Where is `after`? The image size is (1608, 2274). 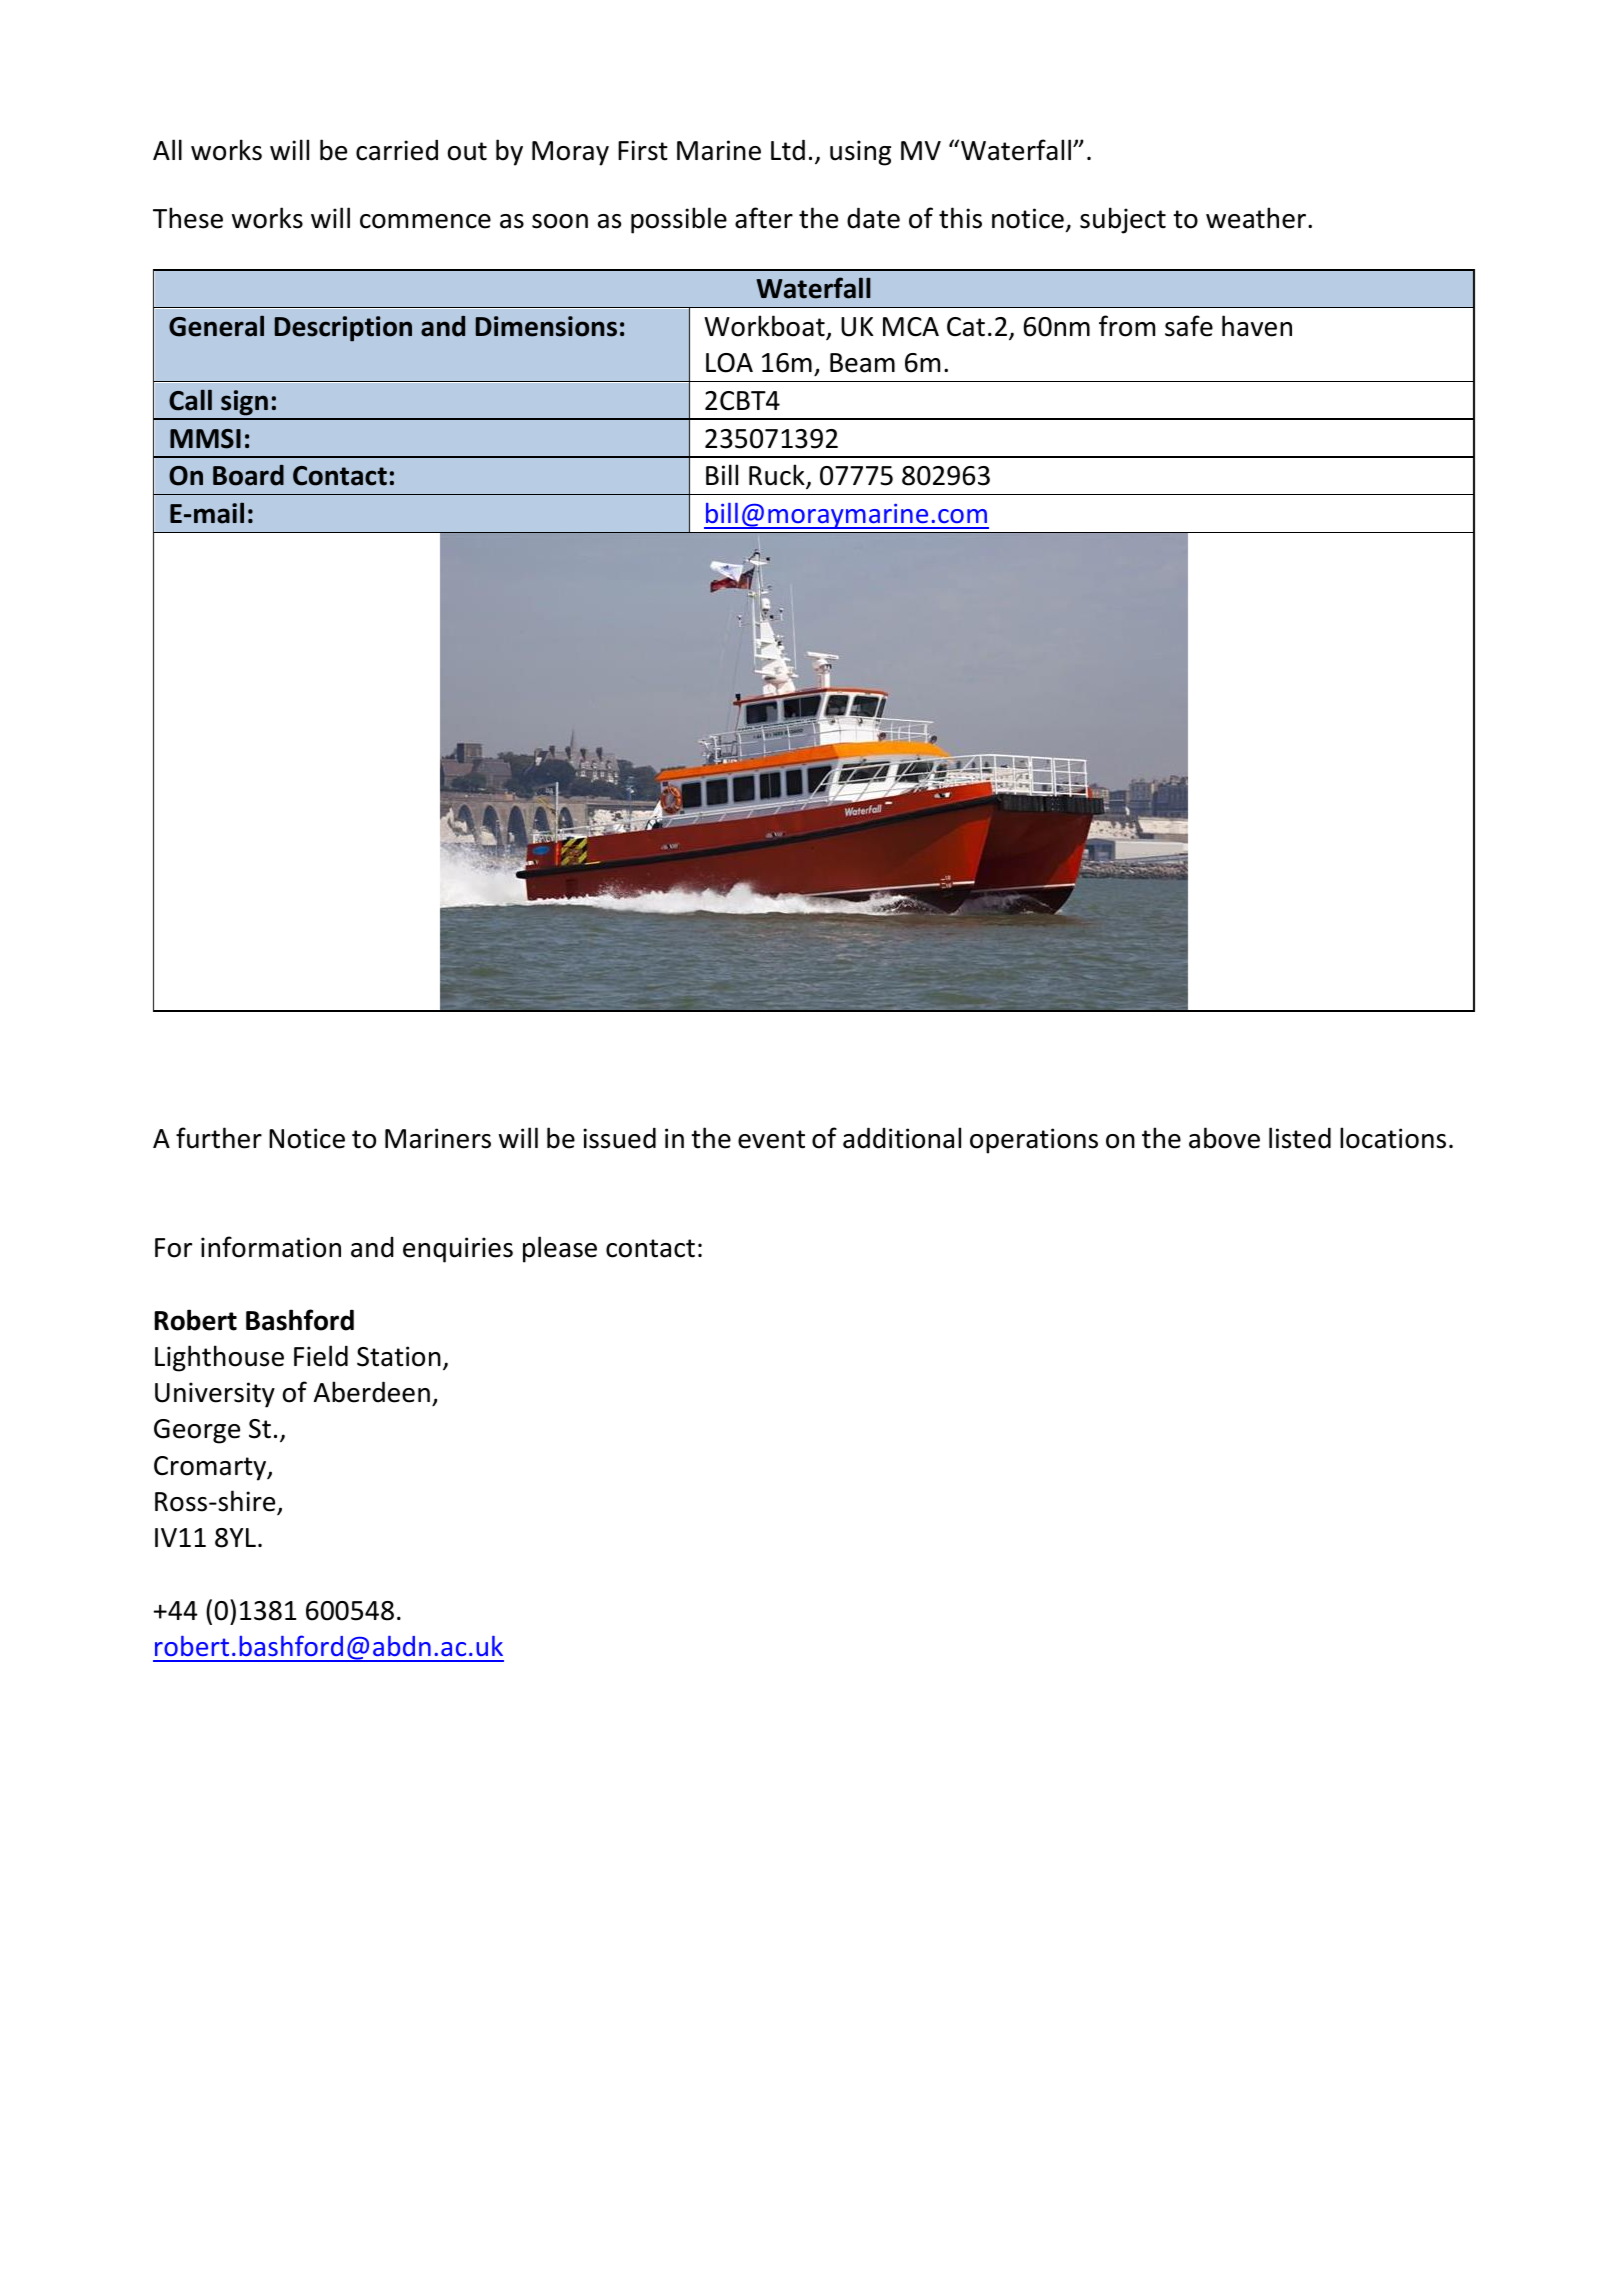 after is located at coordinates (764, 218).
